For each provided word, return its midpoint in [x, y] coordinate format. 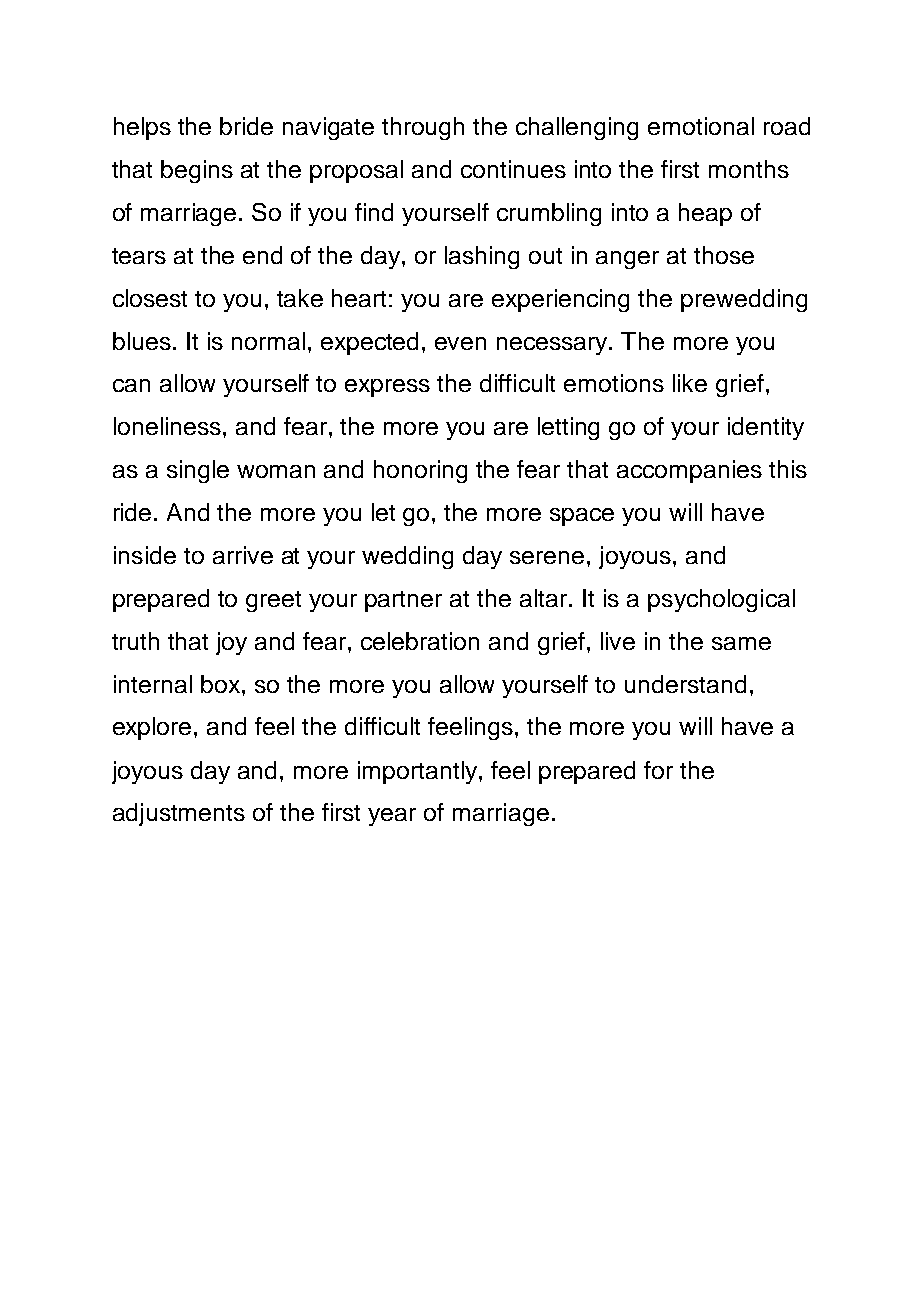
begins [197, 171]
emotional [701, 126]
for [658, 770]
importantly [419, 772]
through [423, 128]
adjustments [179, 814]
